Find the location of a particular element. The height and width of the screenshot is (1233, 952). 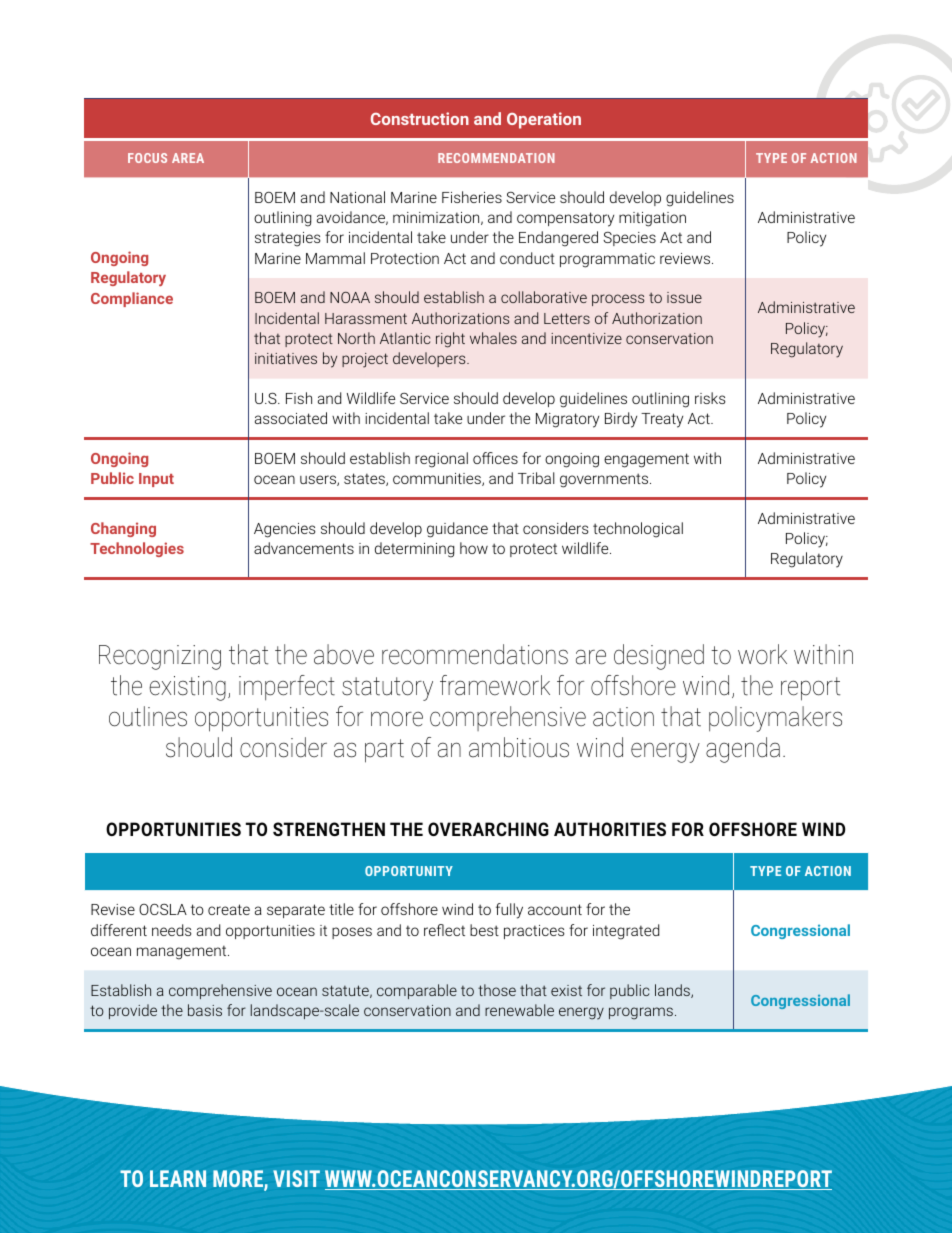

create is located at coordinates (229, 909).
